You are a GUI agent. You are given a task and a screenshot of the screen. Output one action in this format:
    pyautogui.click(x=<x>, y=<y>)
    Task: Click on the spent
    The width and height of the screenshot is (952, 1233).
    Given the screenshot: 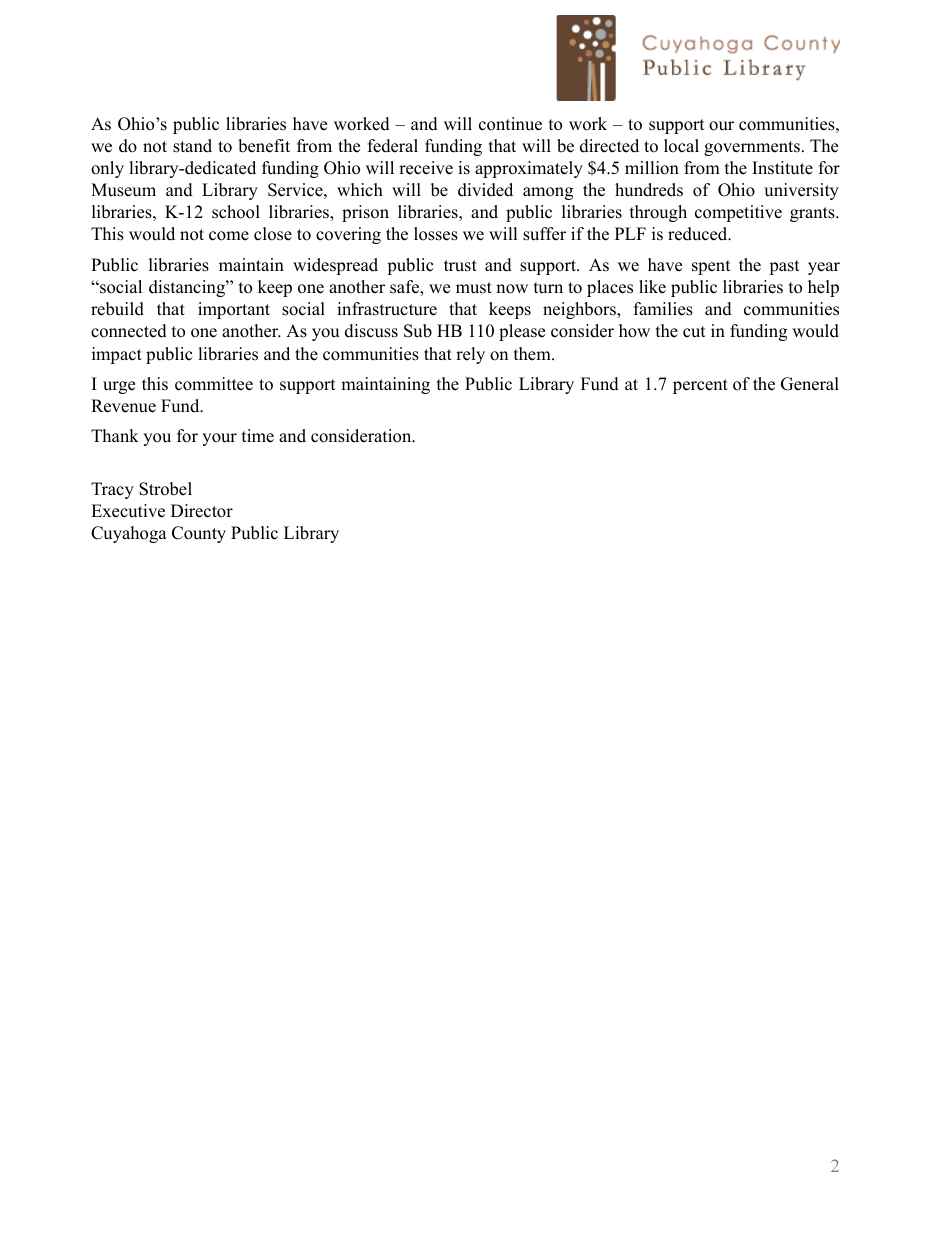 What is the action you would take?
    pyautogui.click(x=711, y=267)
